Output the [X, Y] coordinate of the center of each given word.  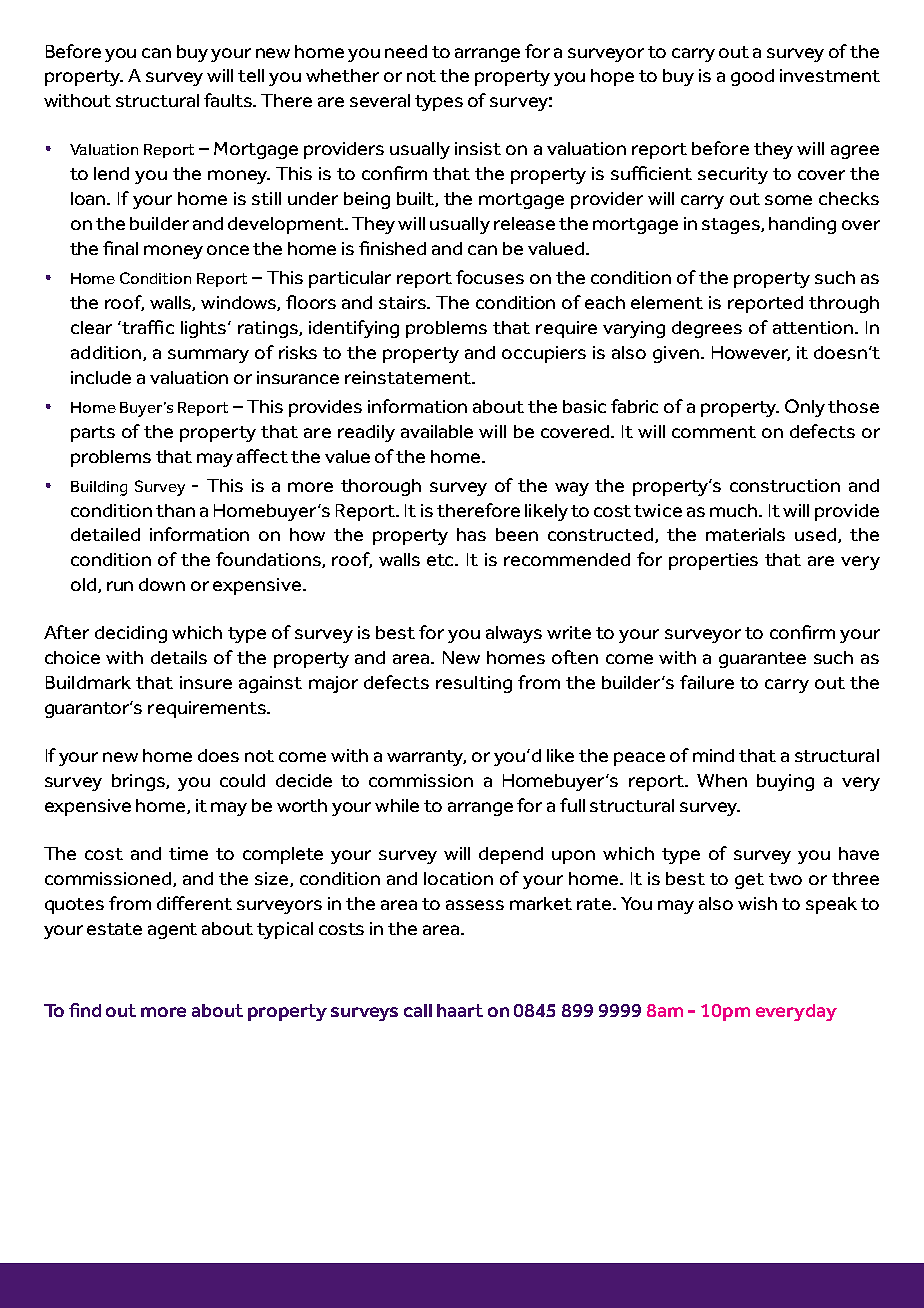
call [418, 1010]
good [752, 77]
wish [757, 903]
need [406, 51]
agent [172, 931]
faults [229, 100]
